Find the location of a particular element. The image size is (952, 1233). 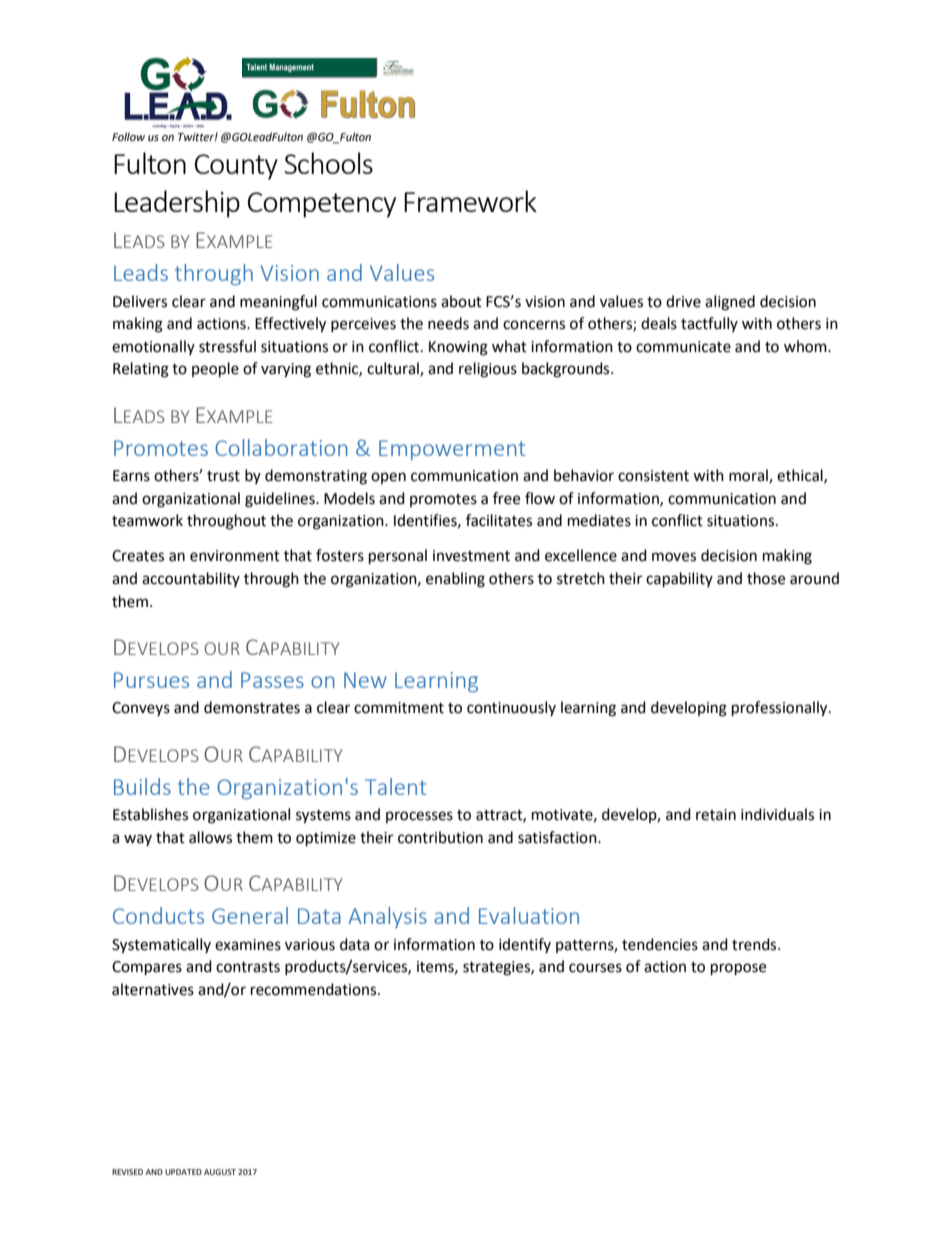

County is located at coordinates (236, 167).
